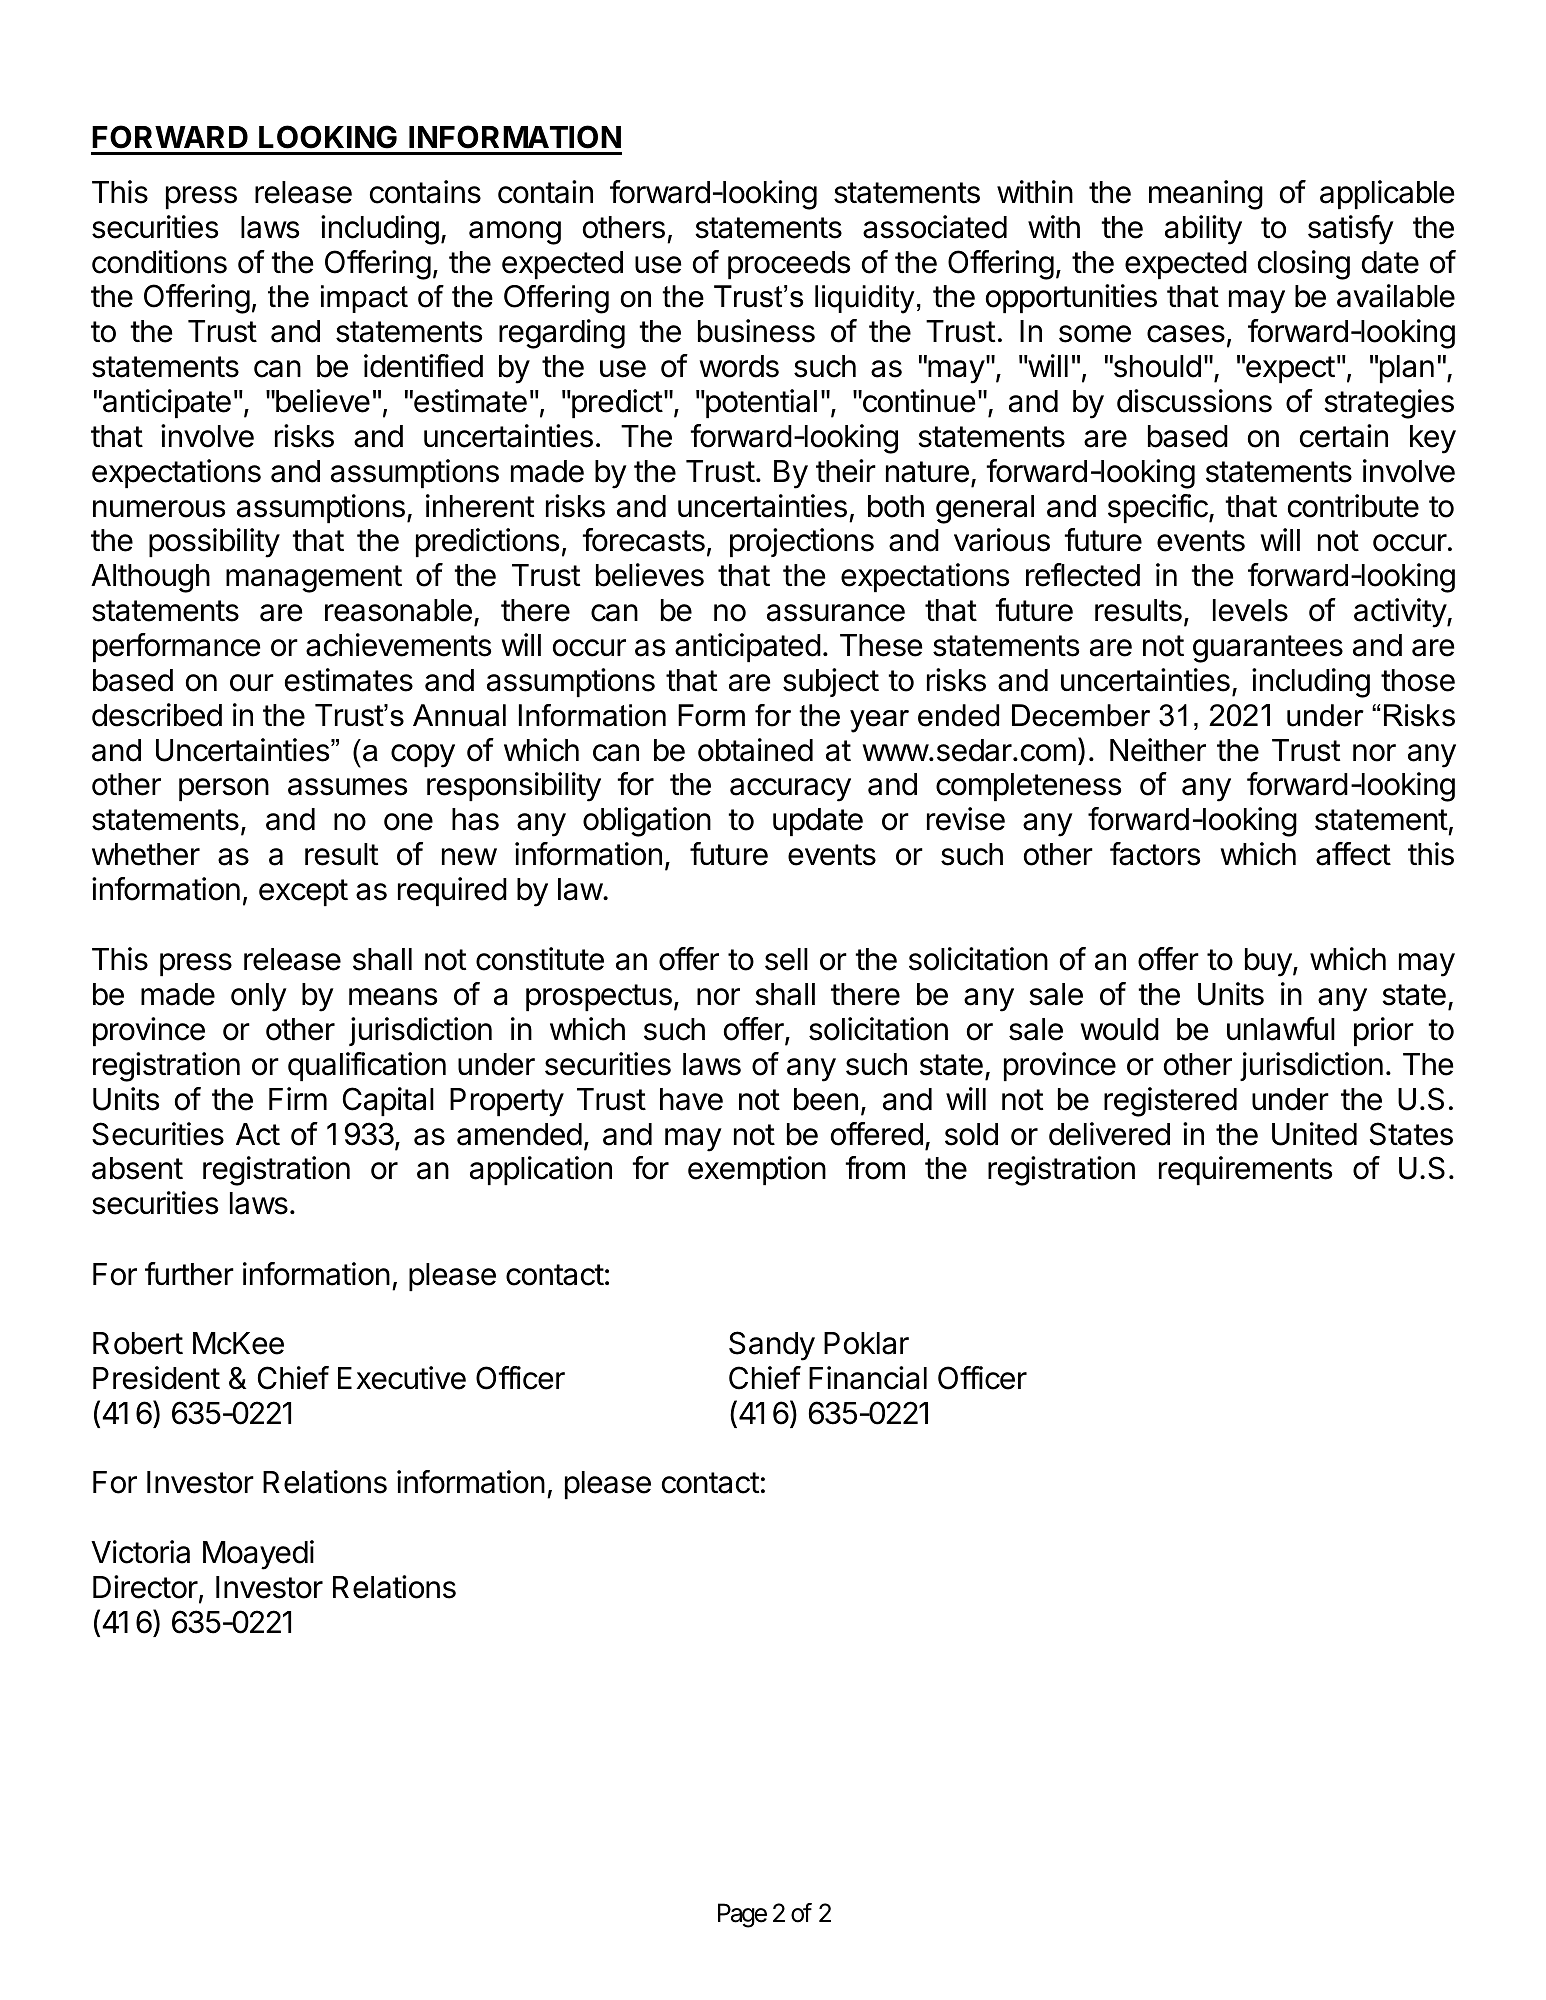 This screenshot has height=2000, width=1546. What do you see at coordinates (868, 1378) in the screenshot?
I see `Financial` at bounding box center [868, 1378].
